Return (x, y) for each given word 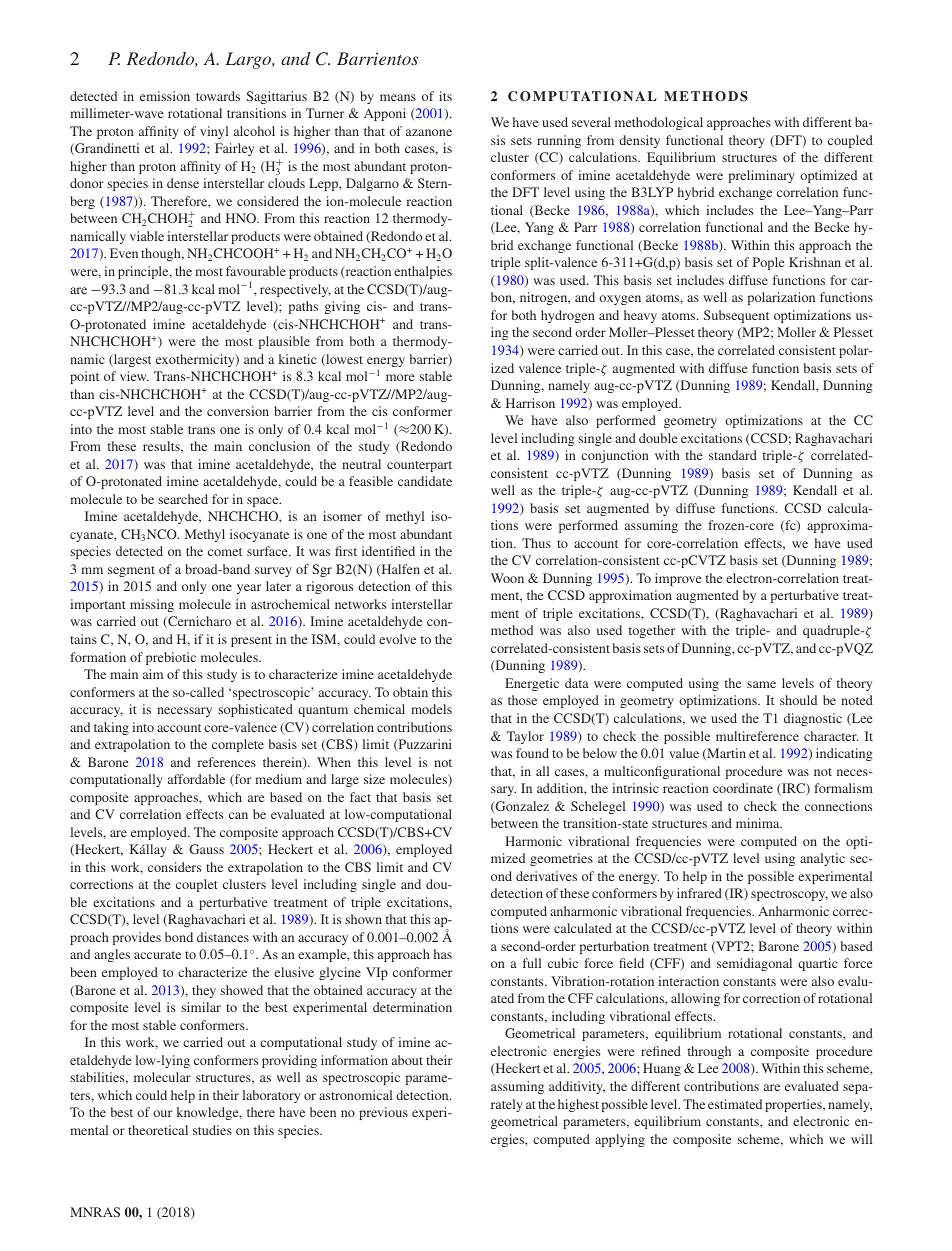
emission (165, 96)
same (761, 684)
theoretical (158, 1130)
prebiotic (171, 658)
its (445, 96)
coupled (850, 141)
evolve (397, 639)
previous (383, 1113)
